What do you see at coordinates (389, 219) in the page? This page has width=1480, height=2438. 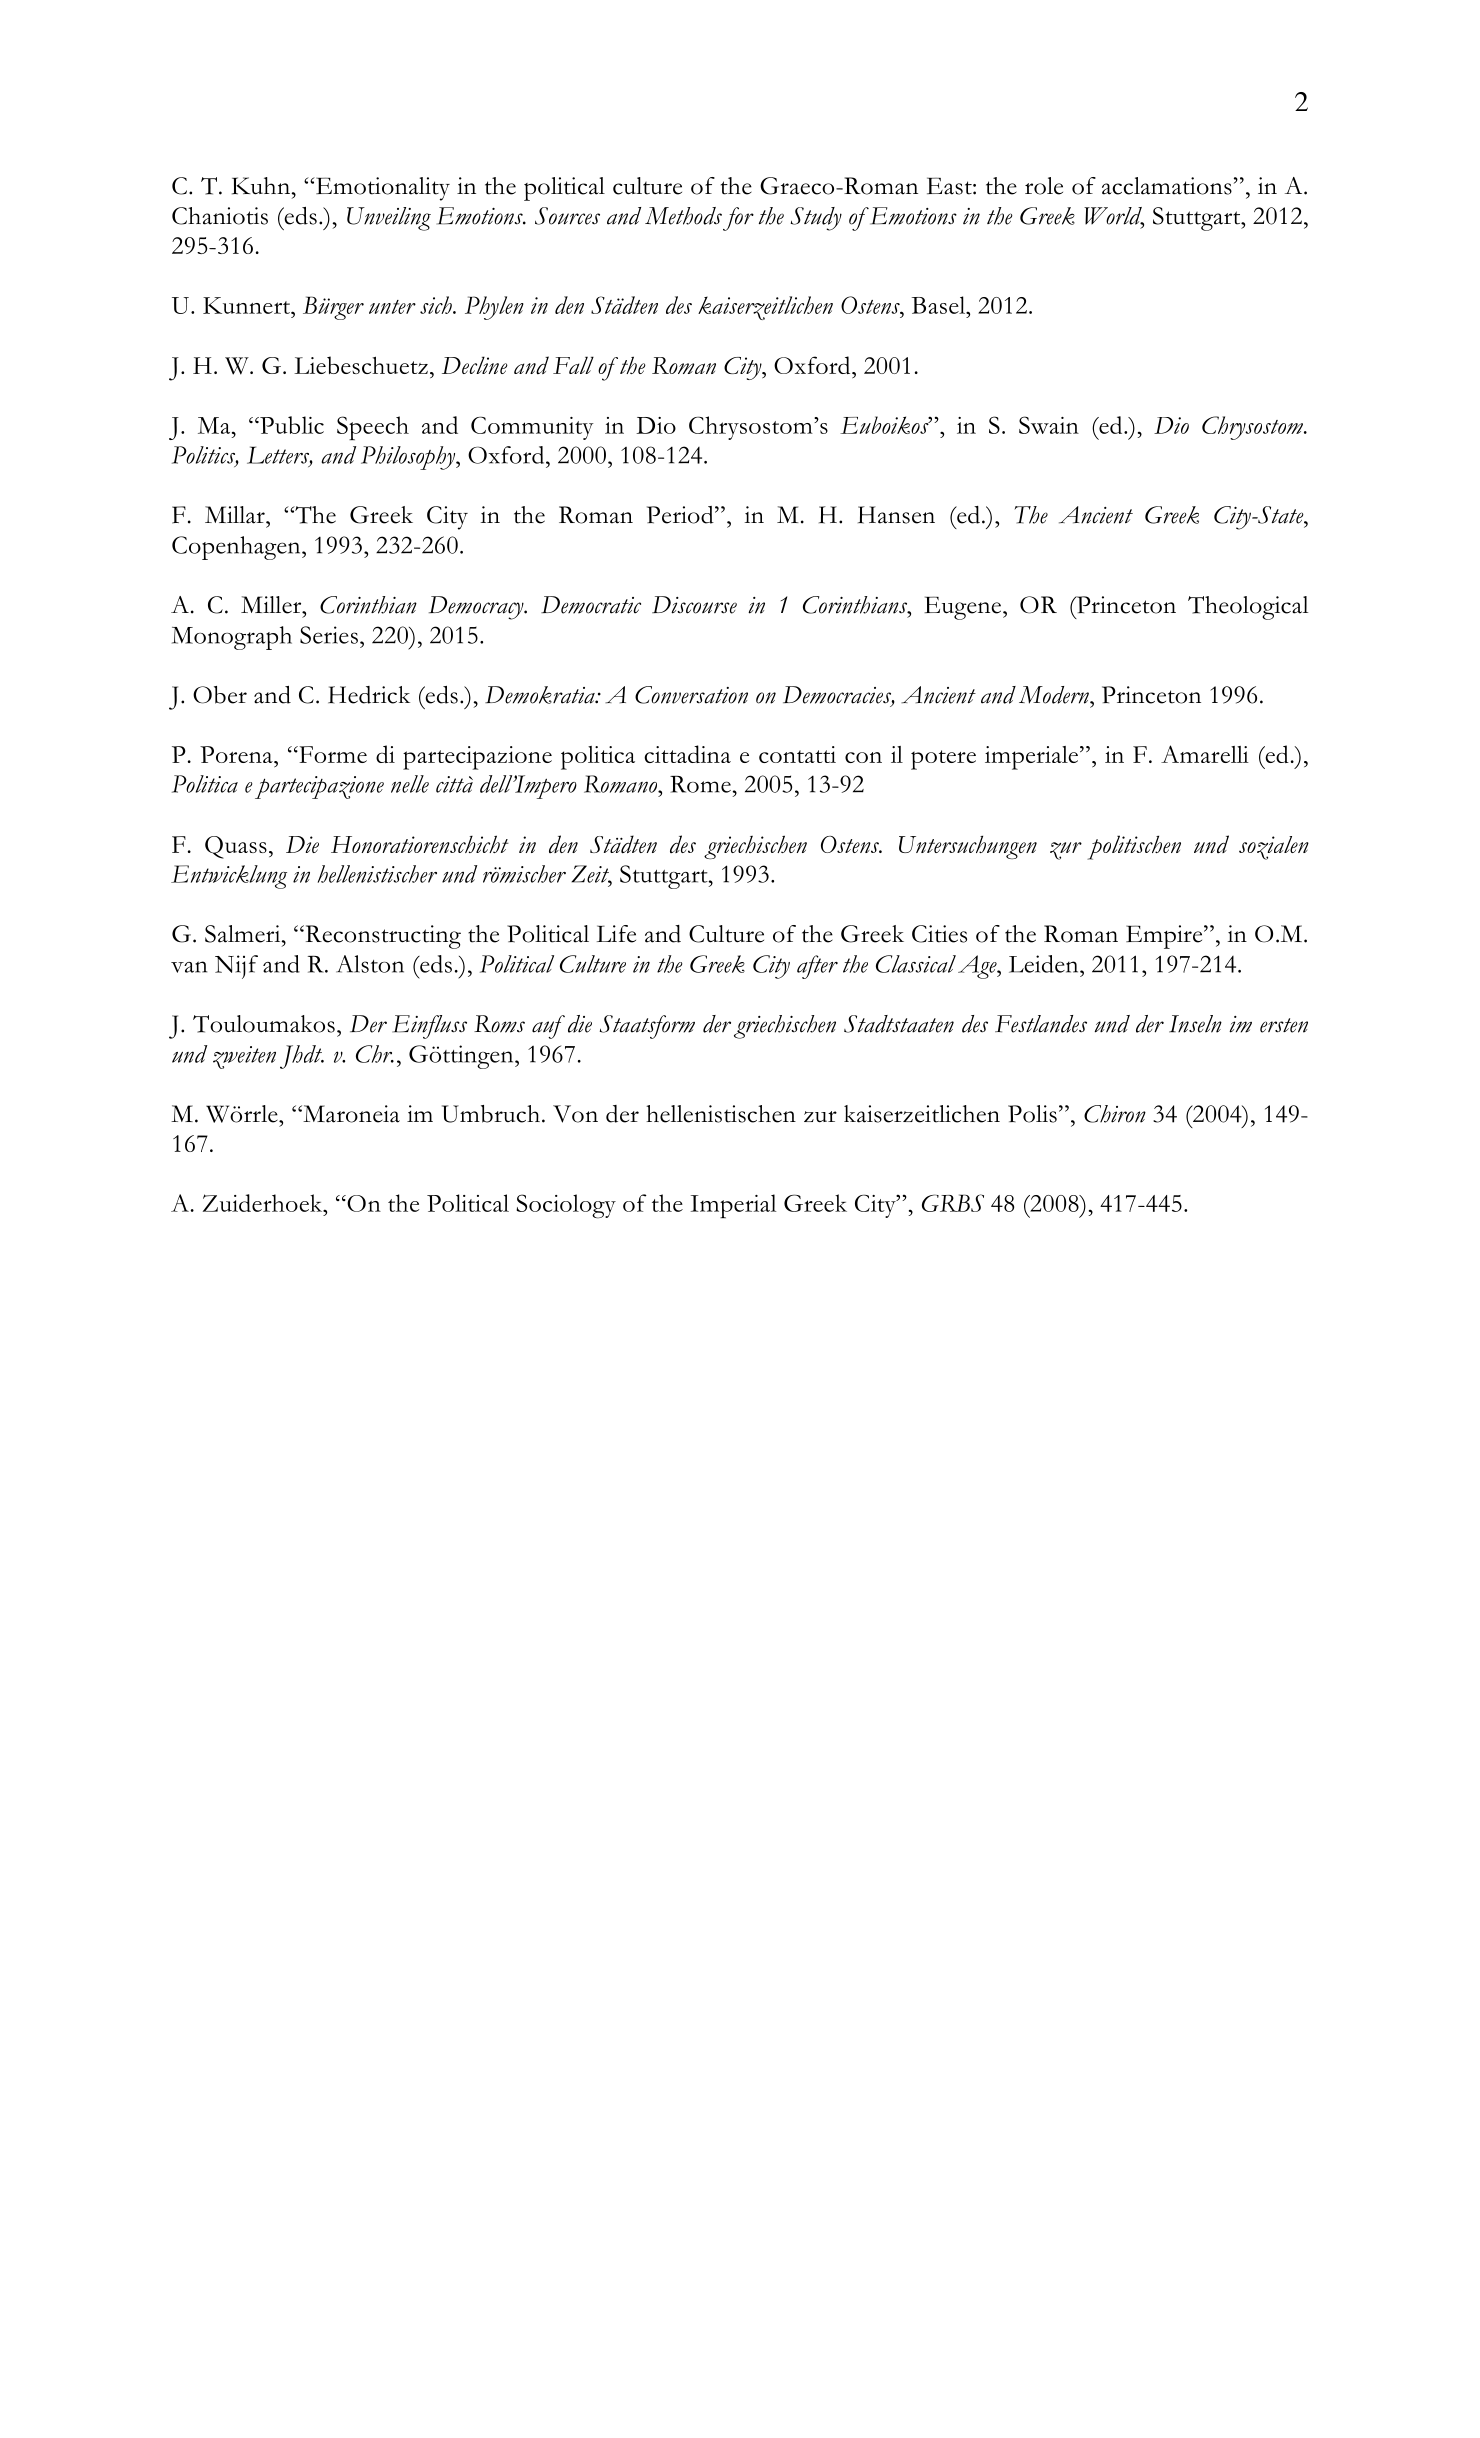 I see `Unveiling` at bounding box center [389, 219].
